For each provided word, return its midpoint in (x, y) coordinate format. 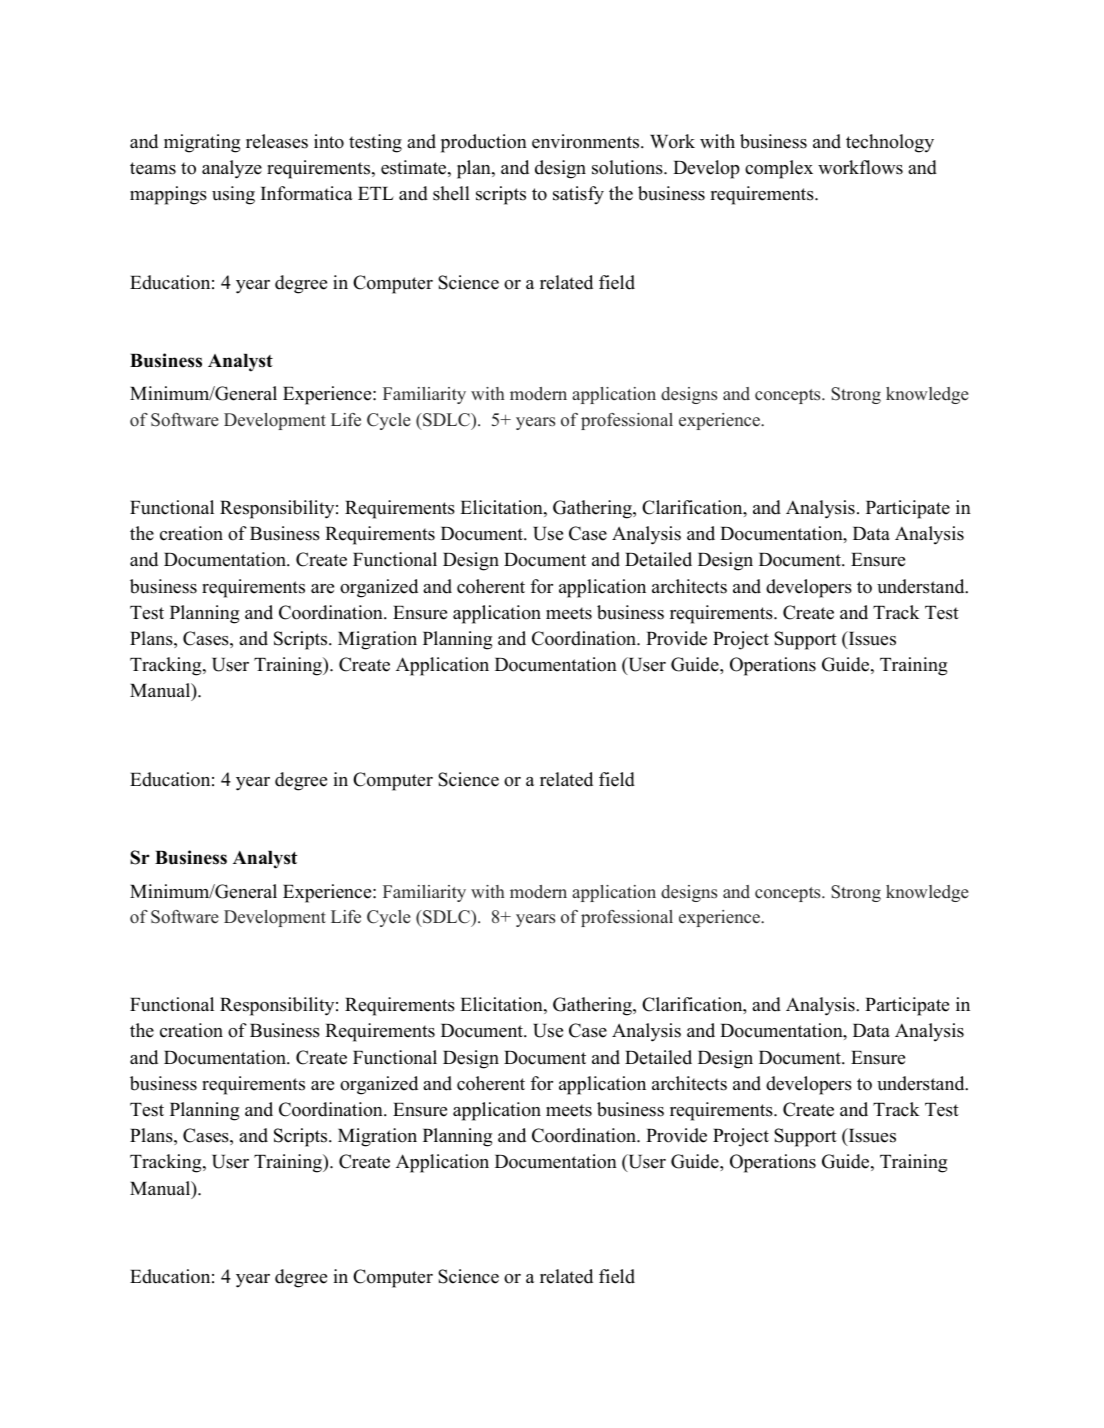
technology (890, 143)
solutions (628, 167)
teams (153, 168)
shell (451, 193)
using (233, 195)
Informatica (307, 193)
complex (779, 169)
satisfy (578, 195)
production (484, 143)
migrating (202, 143)
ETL (376, 193)
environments (587, 141)
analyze (232, 169)
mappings (168, 195)
